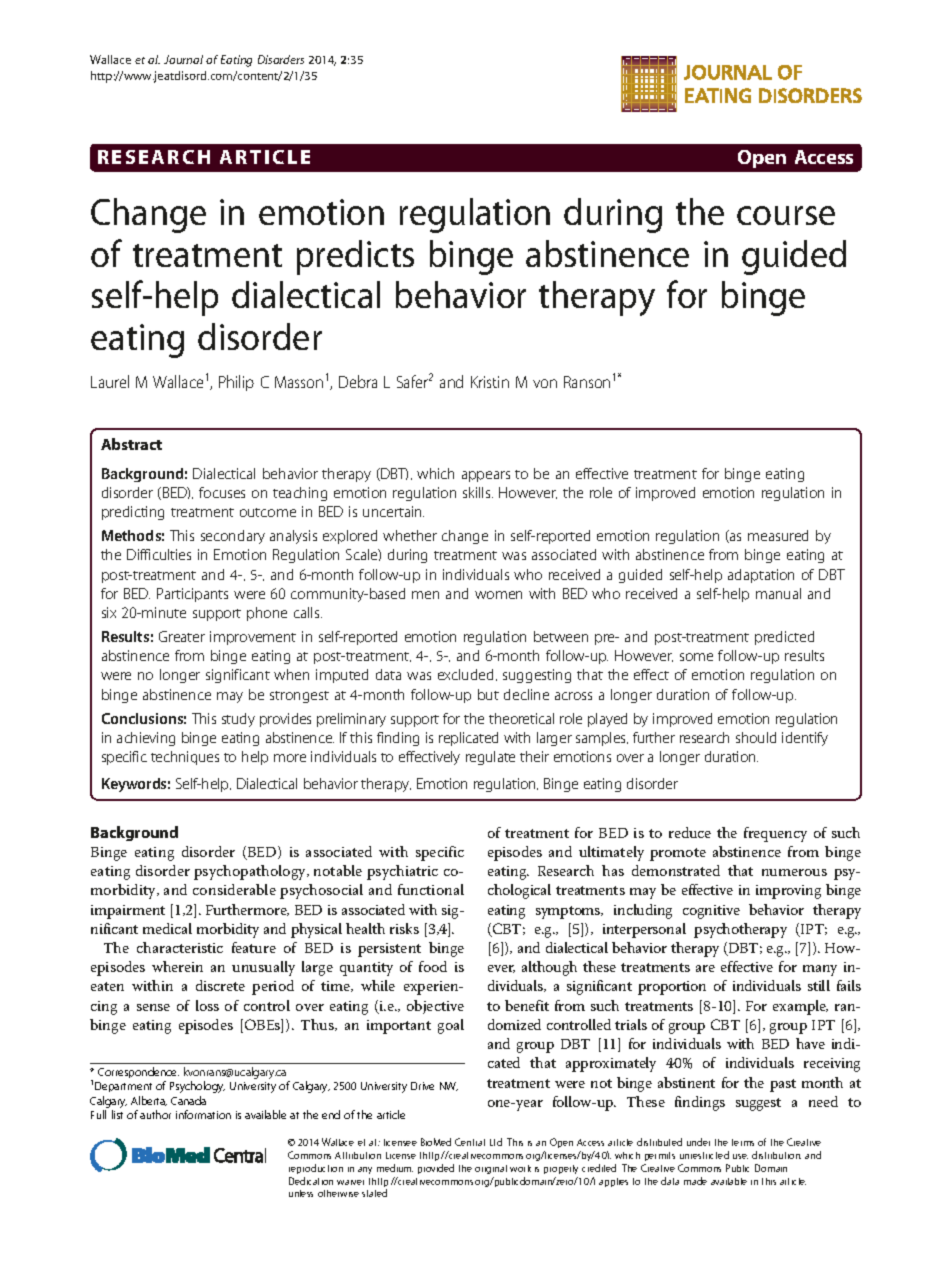  I want to click on information, so click(203, 1114).
